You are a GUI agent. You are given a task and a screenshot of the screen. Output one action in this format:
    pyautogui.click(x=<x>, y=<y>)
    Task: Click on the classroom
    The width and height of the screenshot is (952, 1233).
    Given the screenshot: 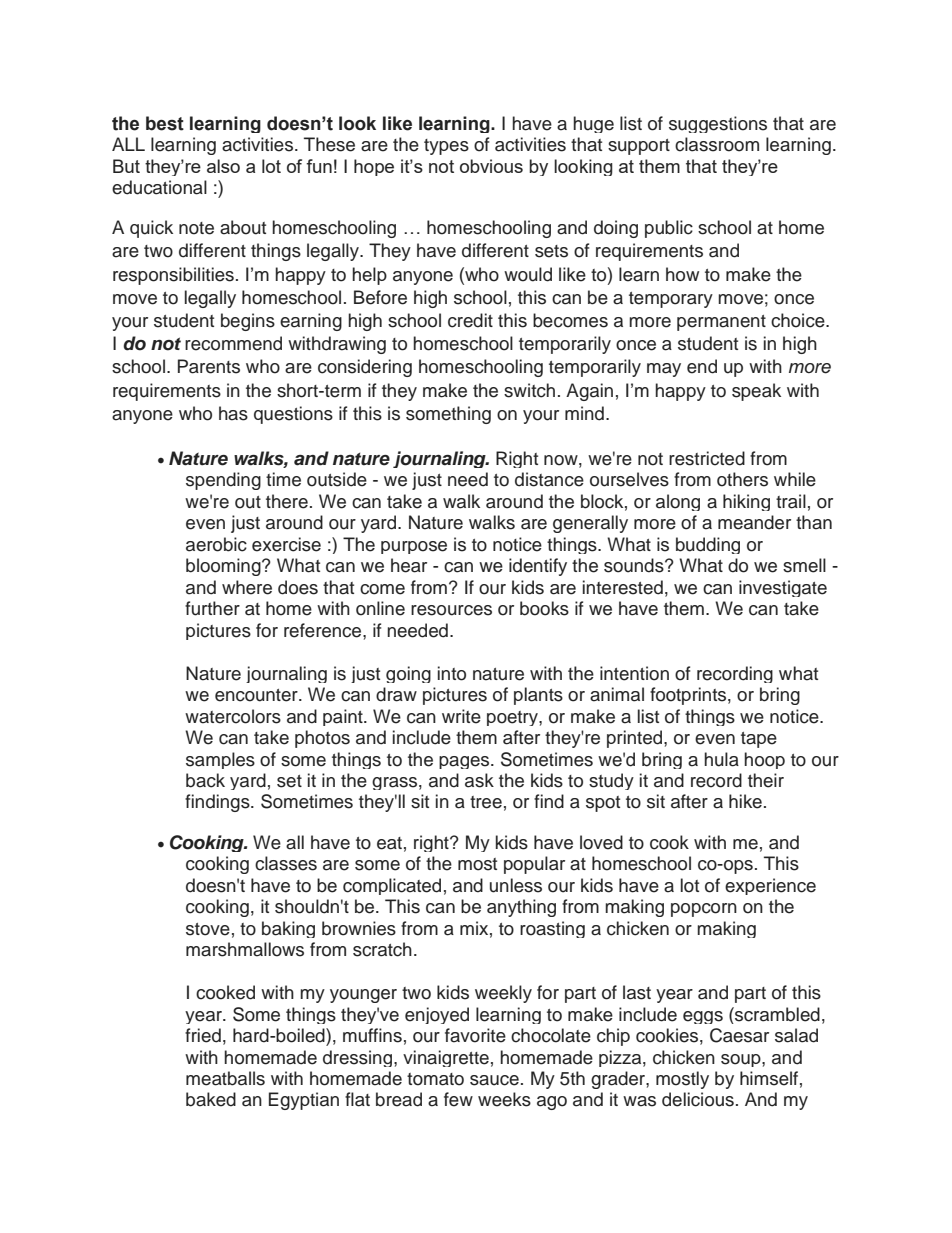 What is the action you would take?
    pyautogui.click(x=717, y=144)
